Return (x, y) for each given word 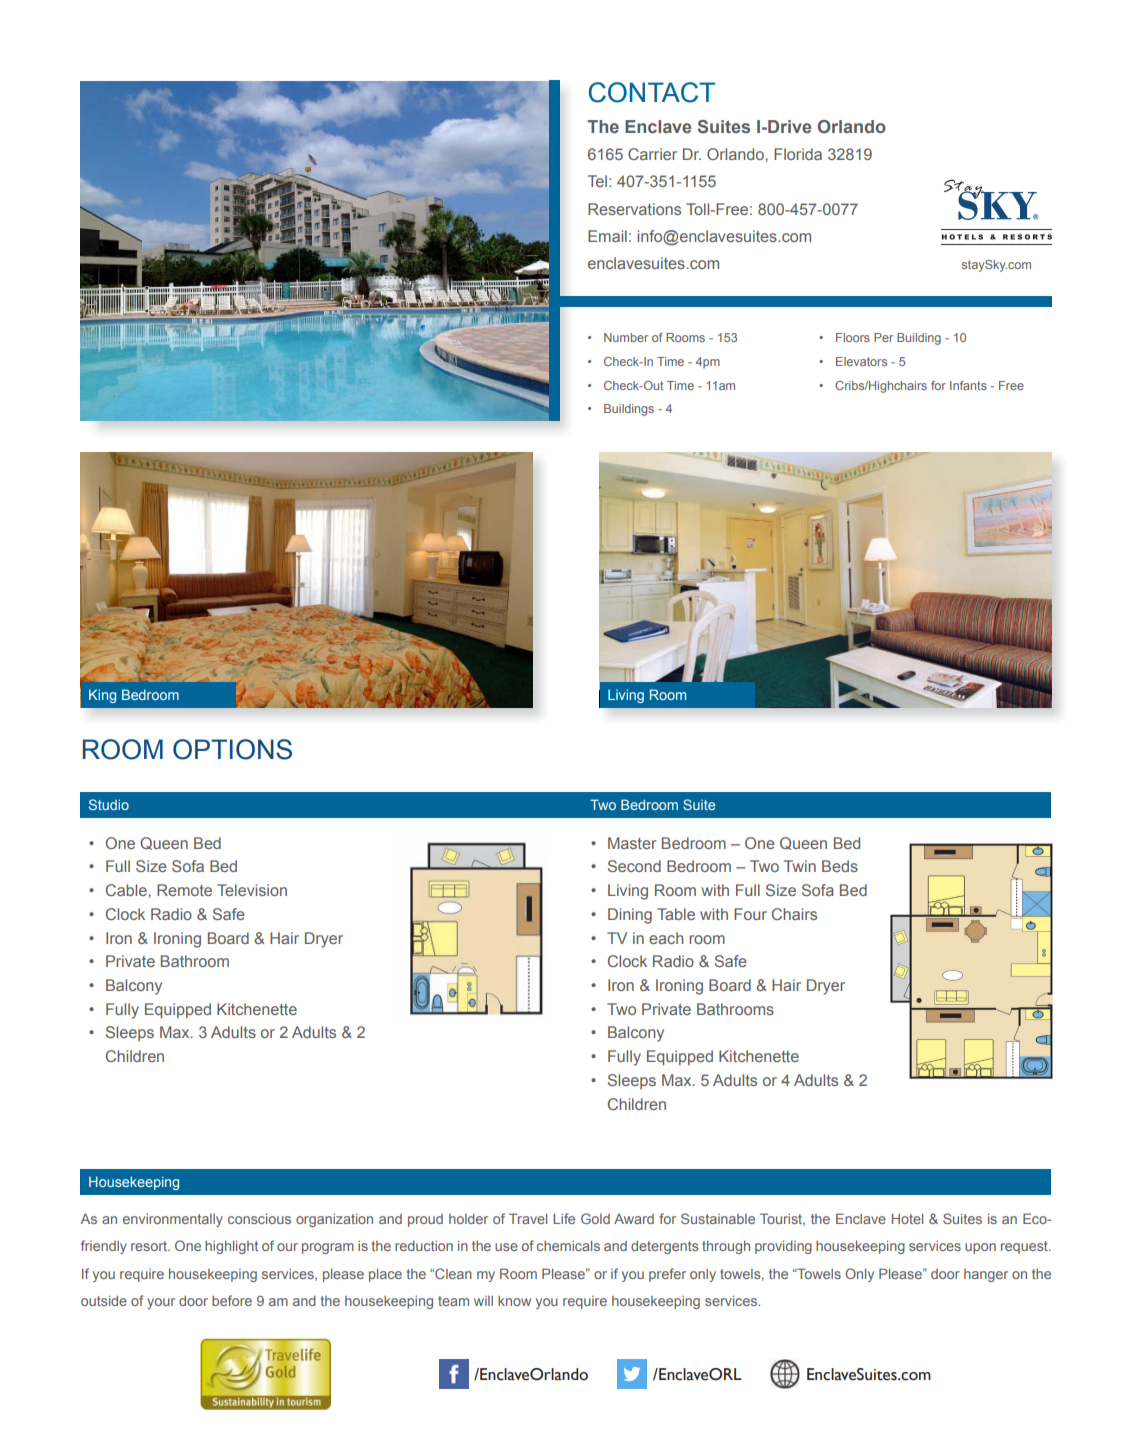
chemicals (568, 1245)
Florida (798, 154)
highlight (231, 1247)
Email (607, 236)
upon (980, 1248)
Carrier (652, 154)
